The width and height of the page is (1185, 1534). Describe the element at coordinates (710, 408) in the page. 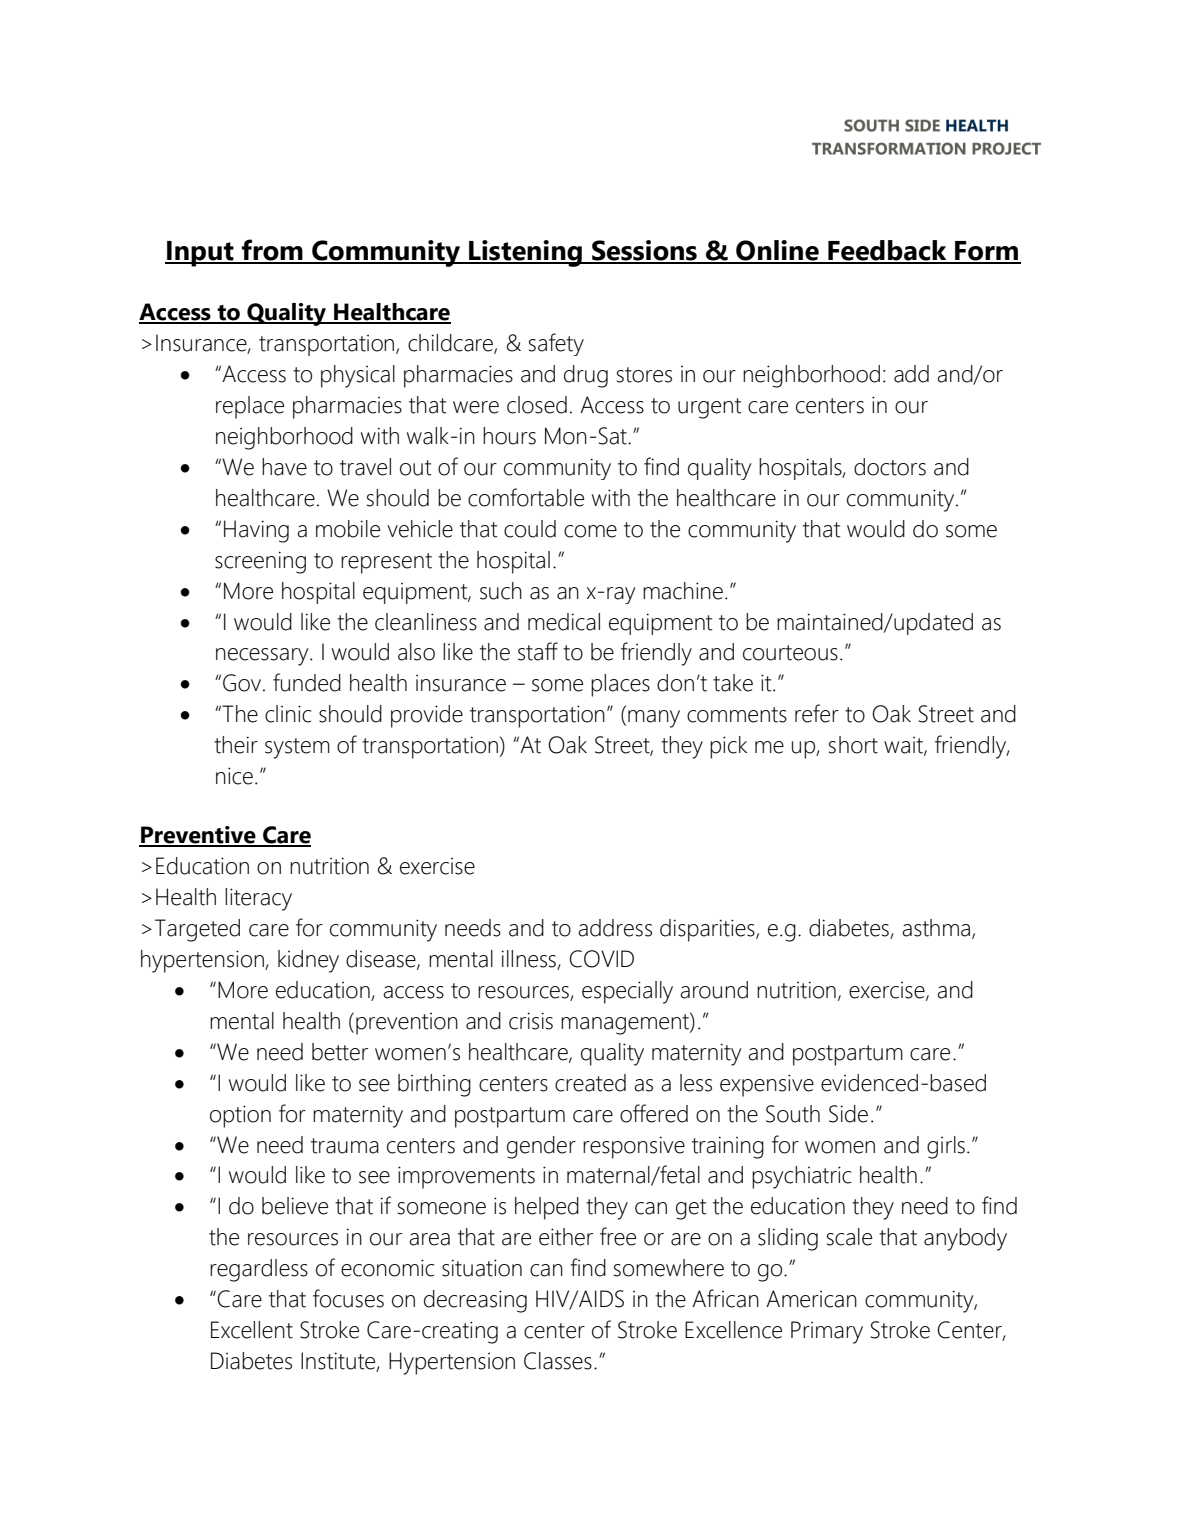

I see `urgent` at that location.
